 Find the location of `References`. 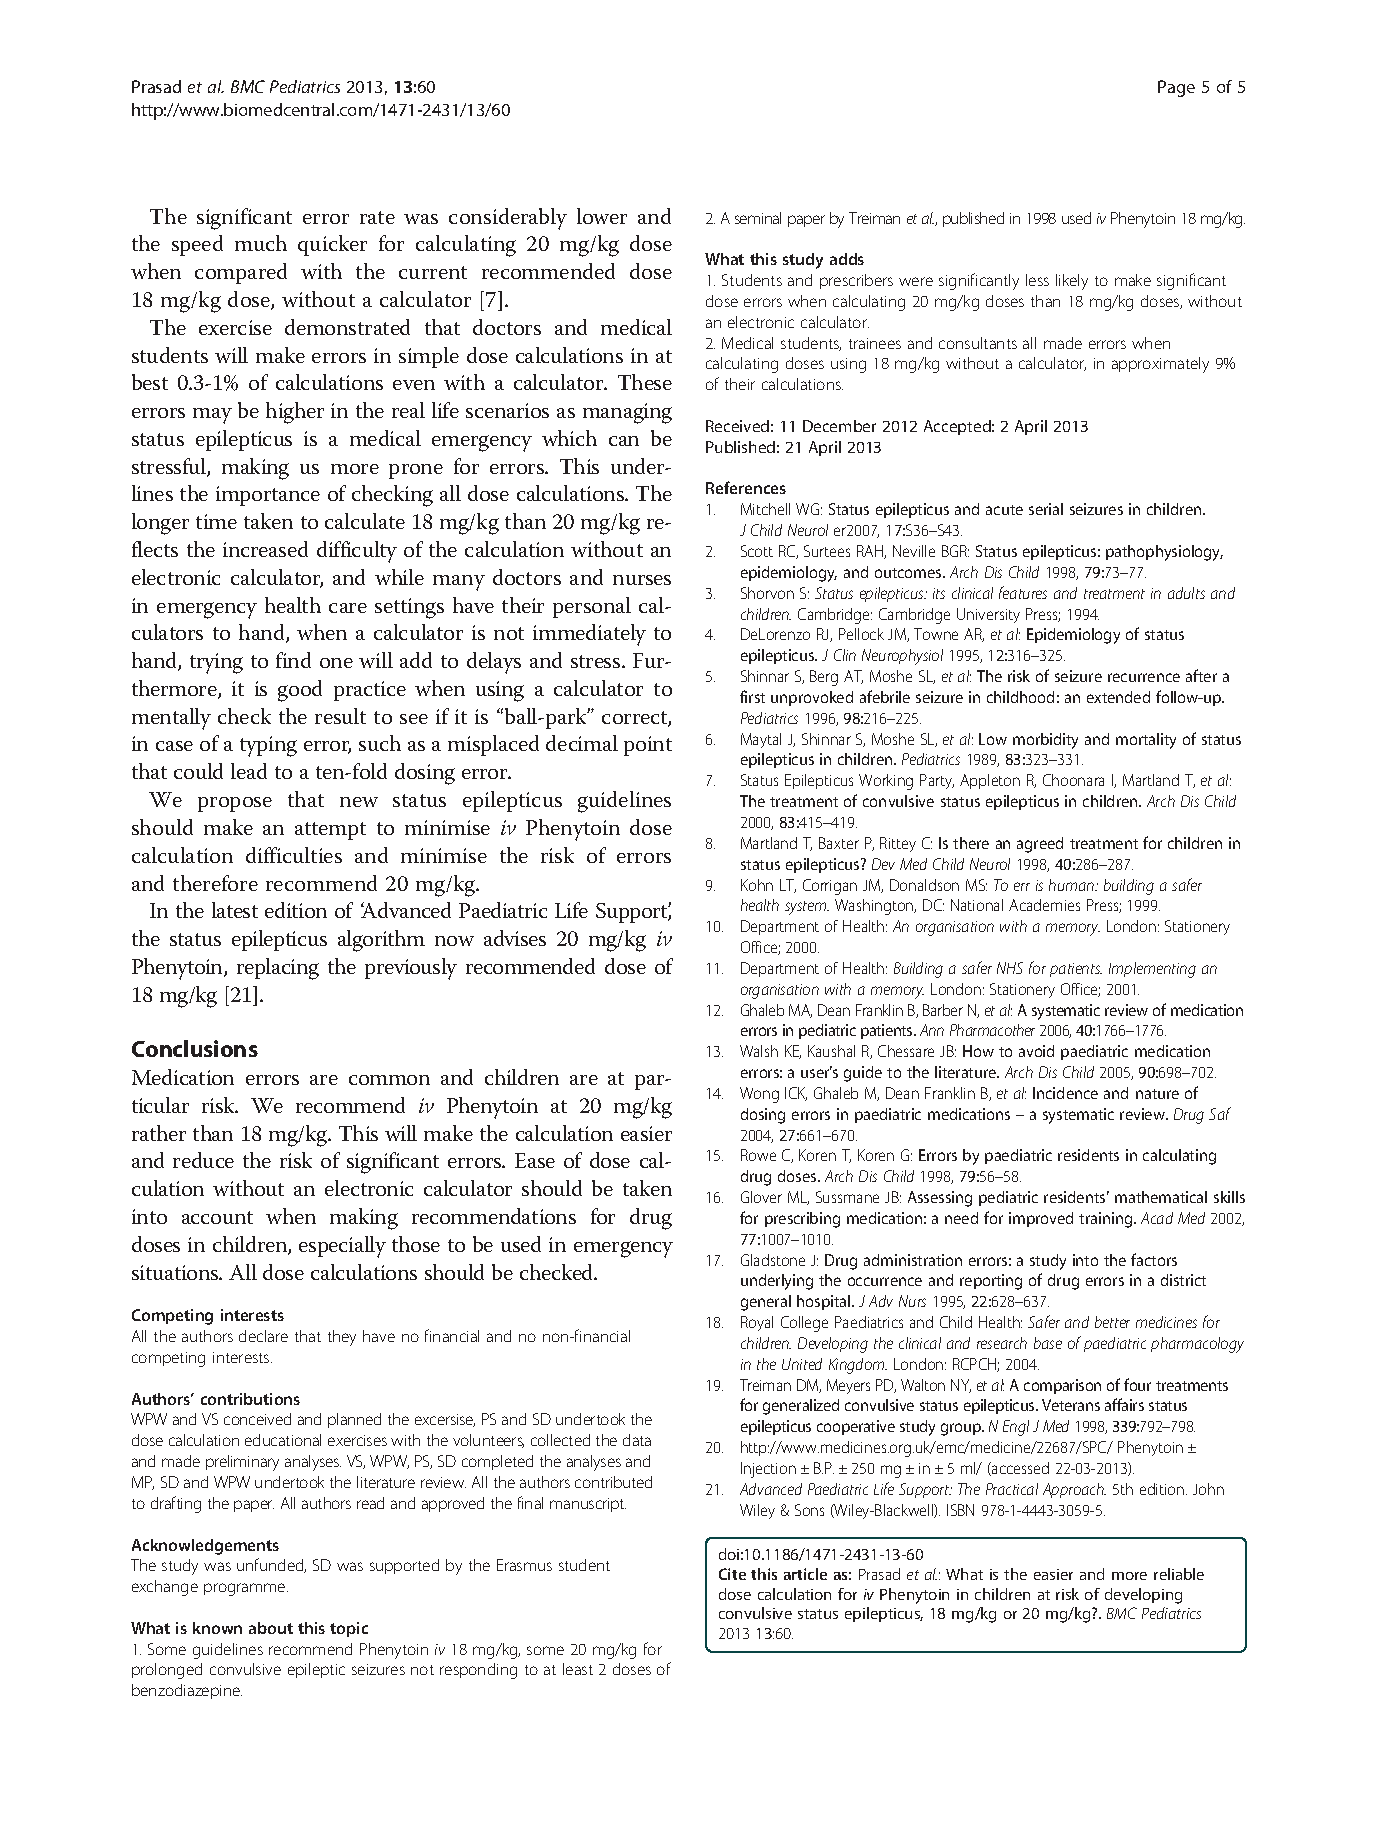

References is located at coordinates (746, 487).
